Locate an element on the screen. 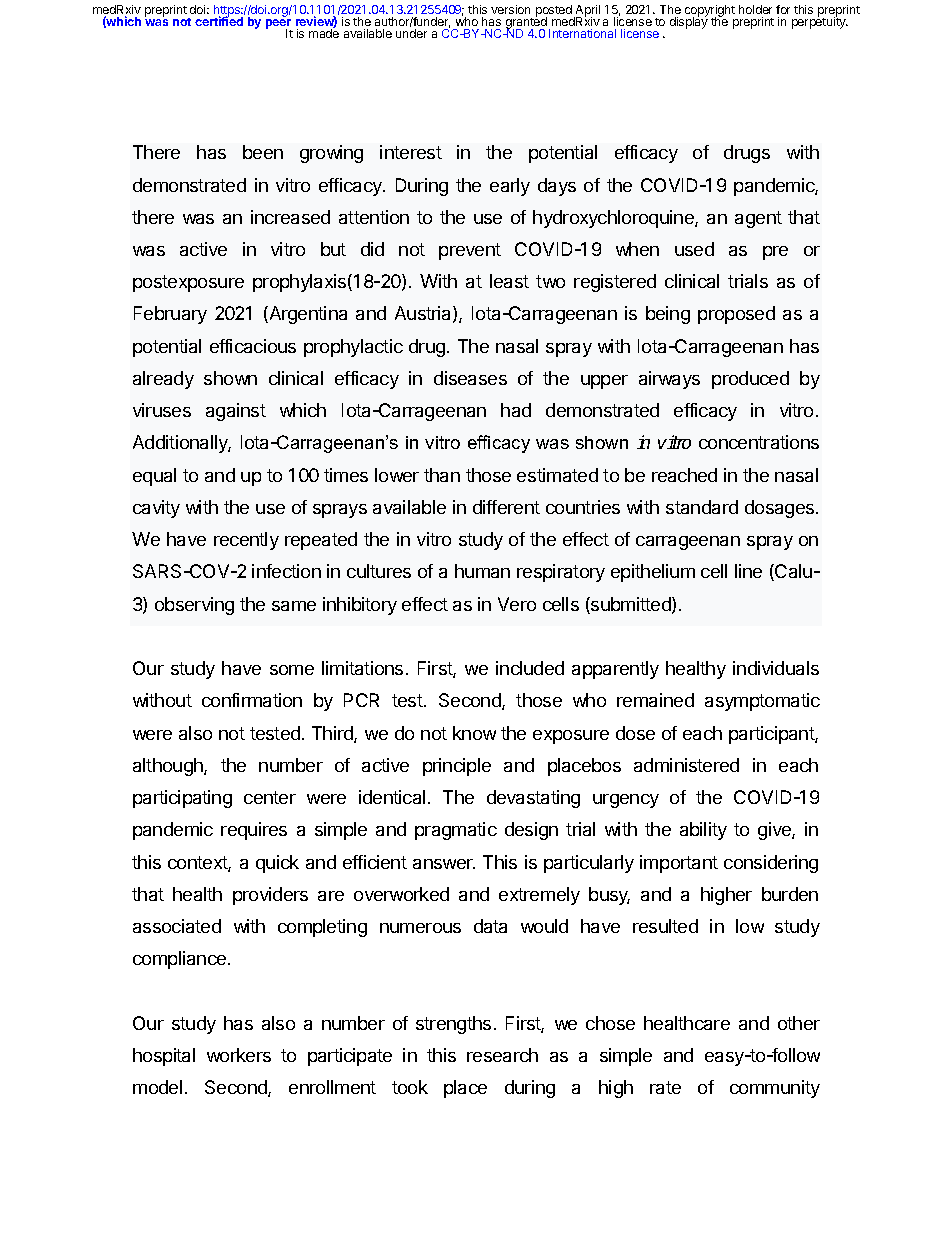 The width and height of the screenshot is (952, 1233). granted is located at coordinates (526, 23).
